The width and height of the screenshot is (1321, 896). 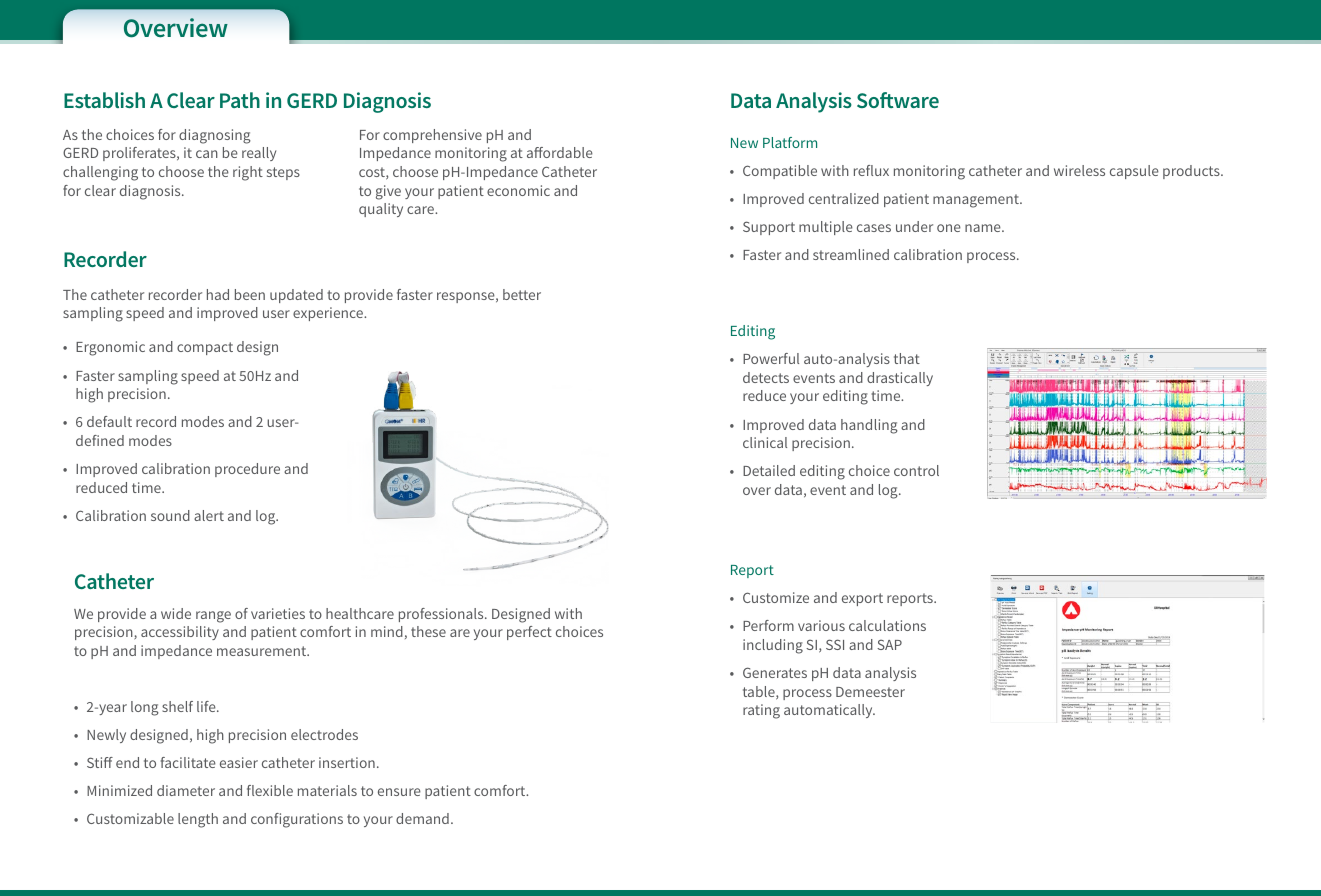 I want to click on Customize, so click(x=776, y=597).
